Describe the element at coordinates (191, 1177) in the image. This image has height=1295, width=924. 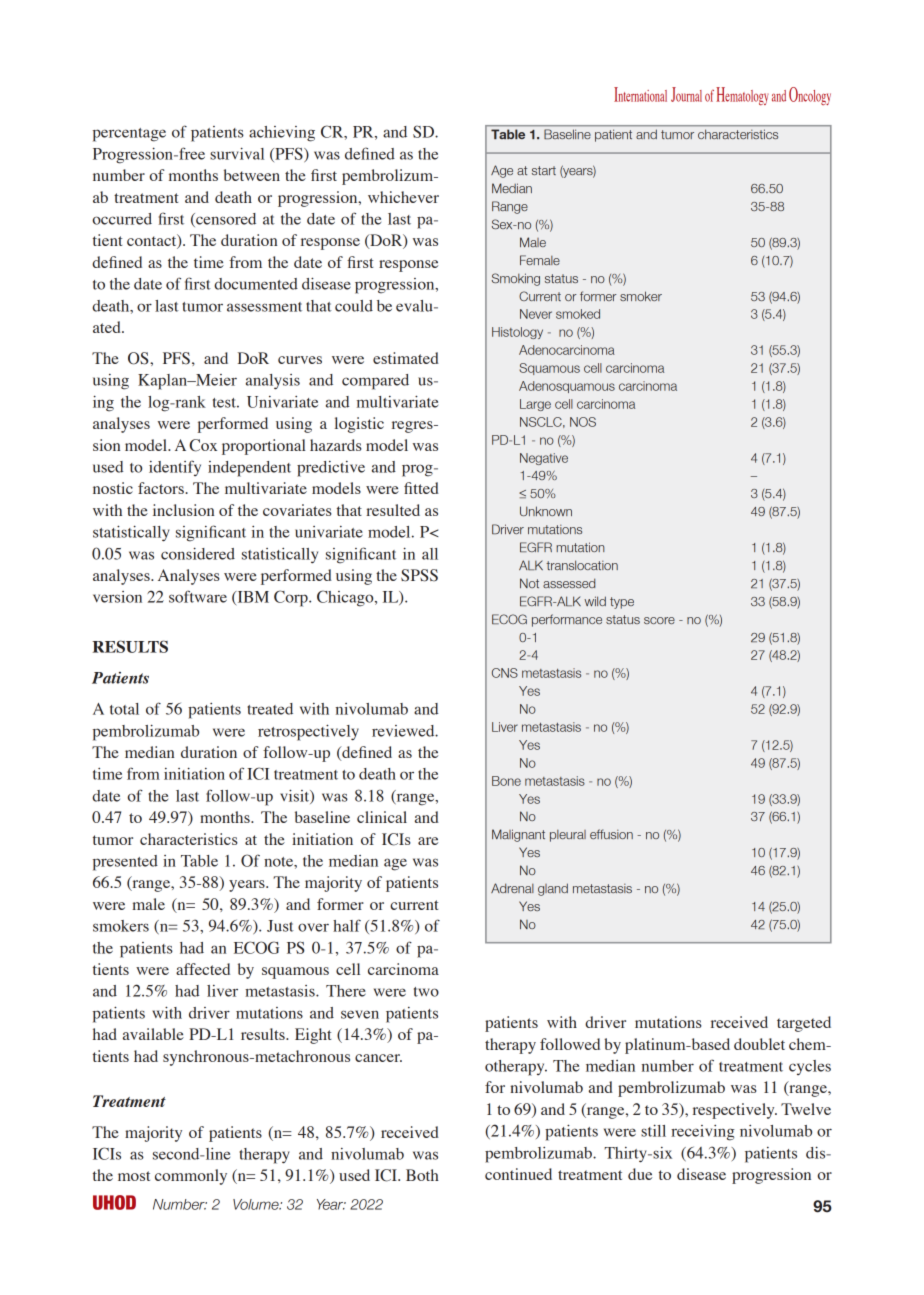
I see `commonly` at that location.
